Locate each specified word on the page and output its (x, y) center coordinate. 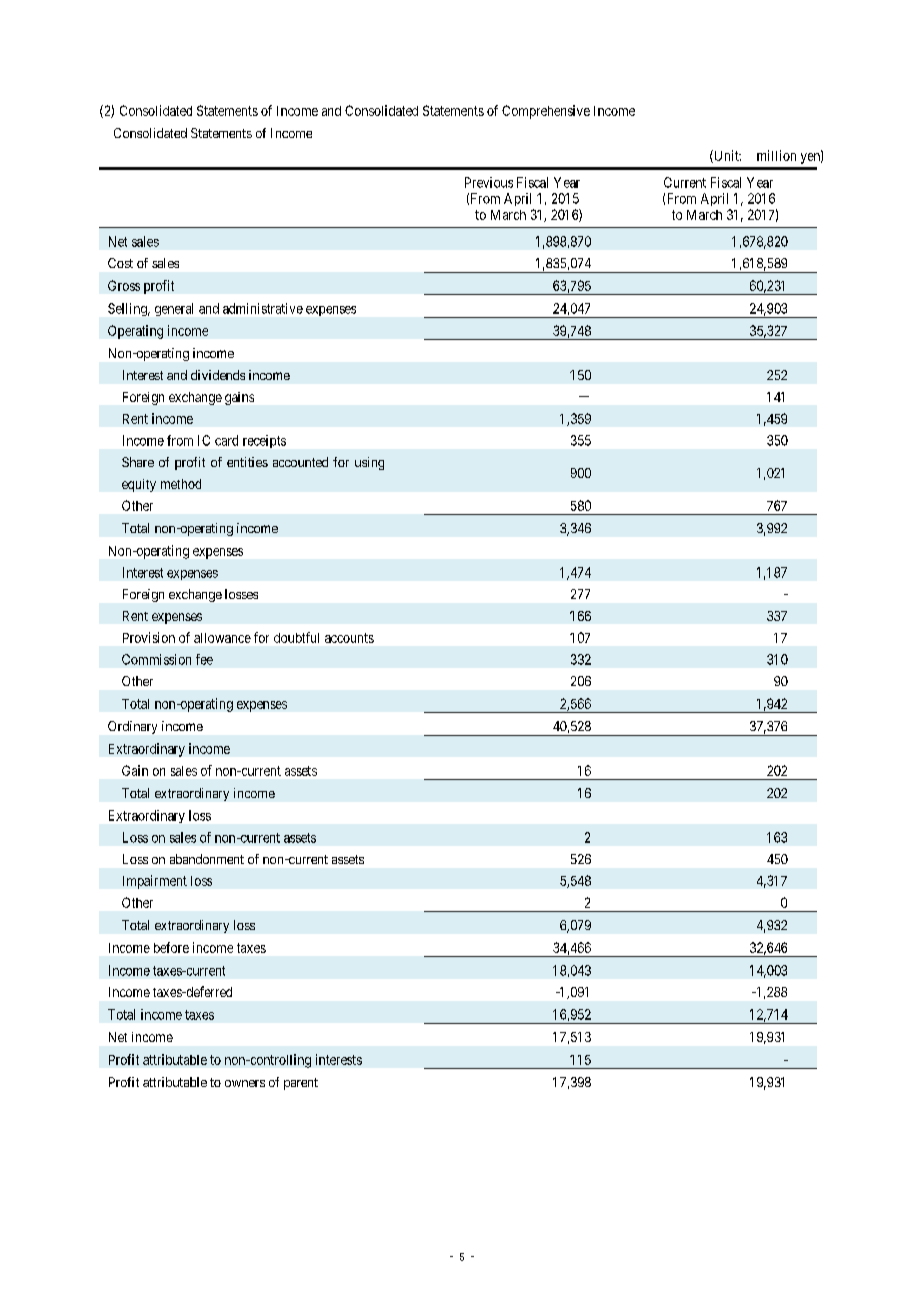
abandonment (207, 859)
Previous (489, 182)
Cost (120, 263)
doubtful (296, 637)
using (369, 463)
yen (811, 158)
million (776, 155)
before (171, 947)
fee (204, 659)
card (226, 440)
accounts (349, 638)
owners (245, 1083)
